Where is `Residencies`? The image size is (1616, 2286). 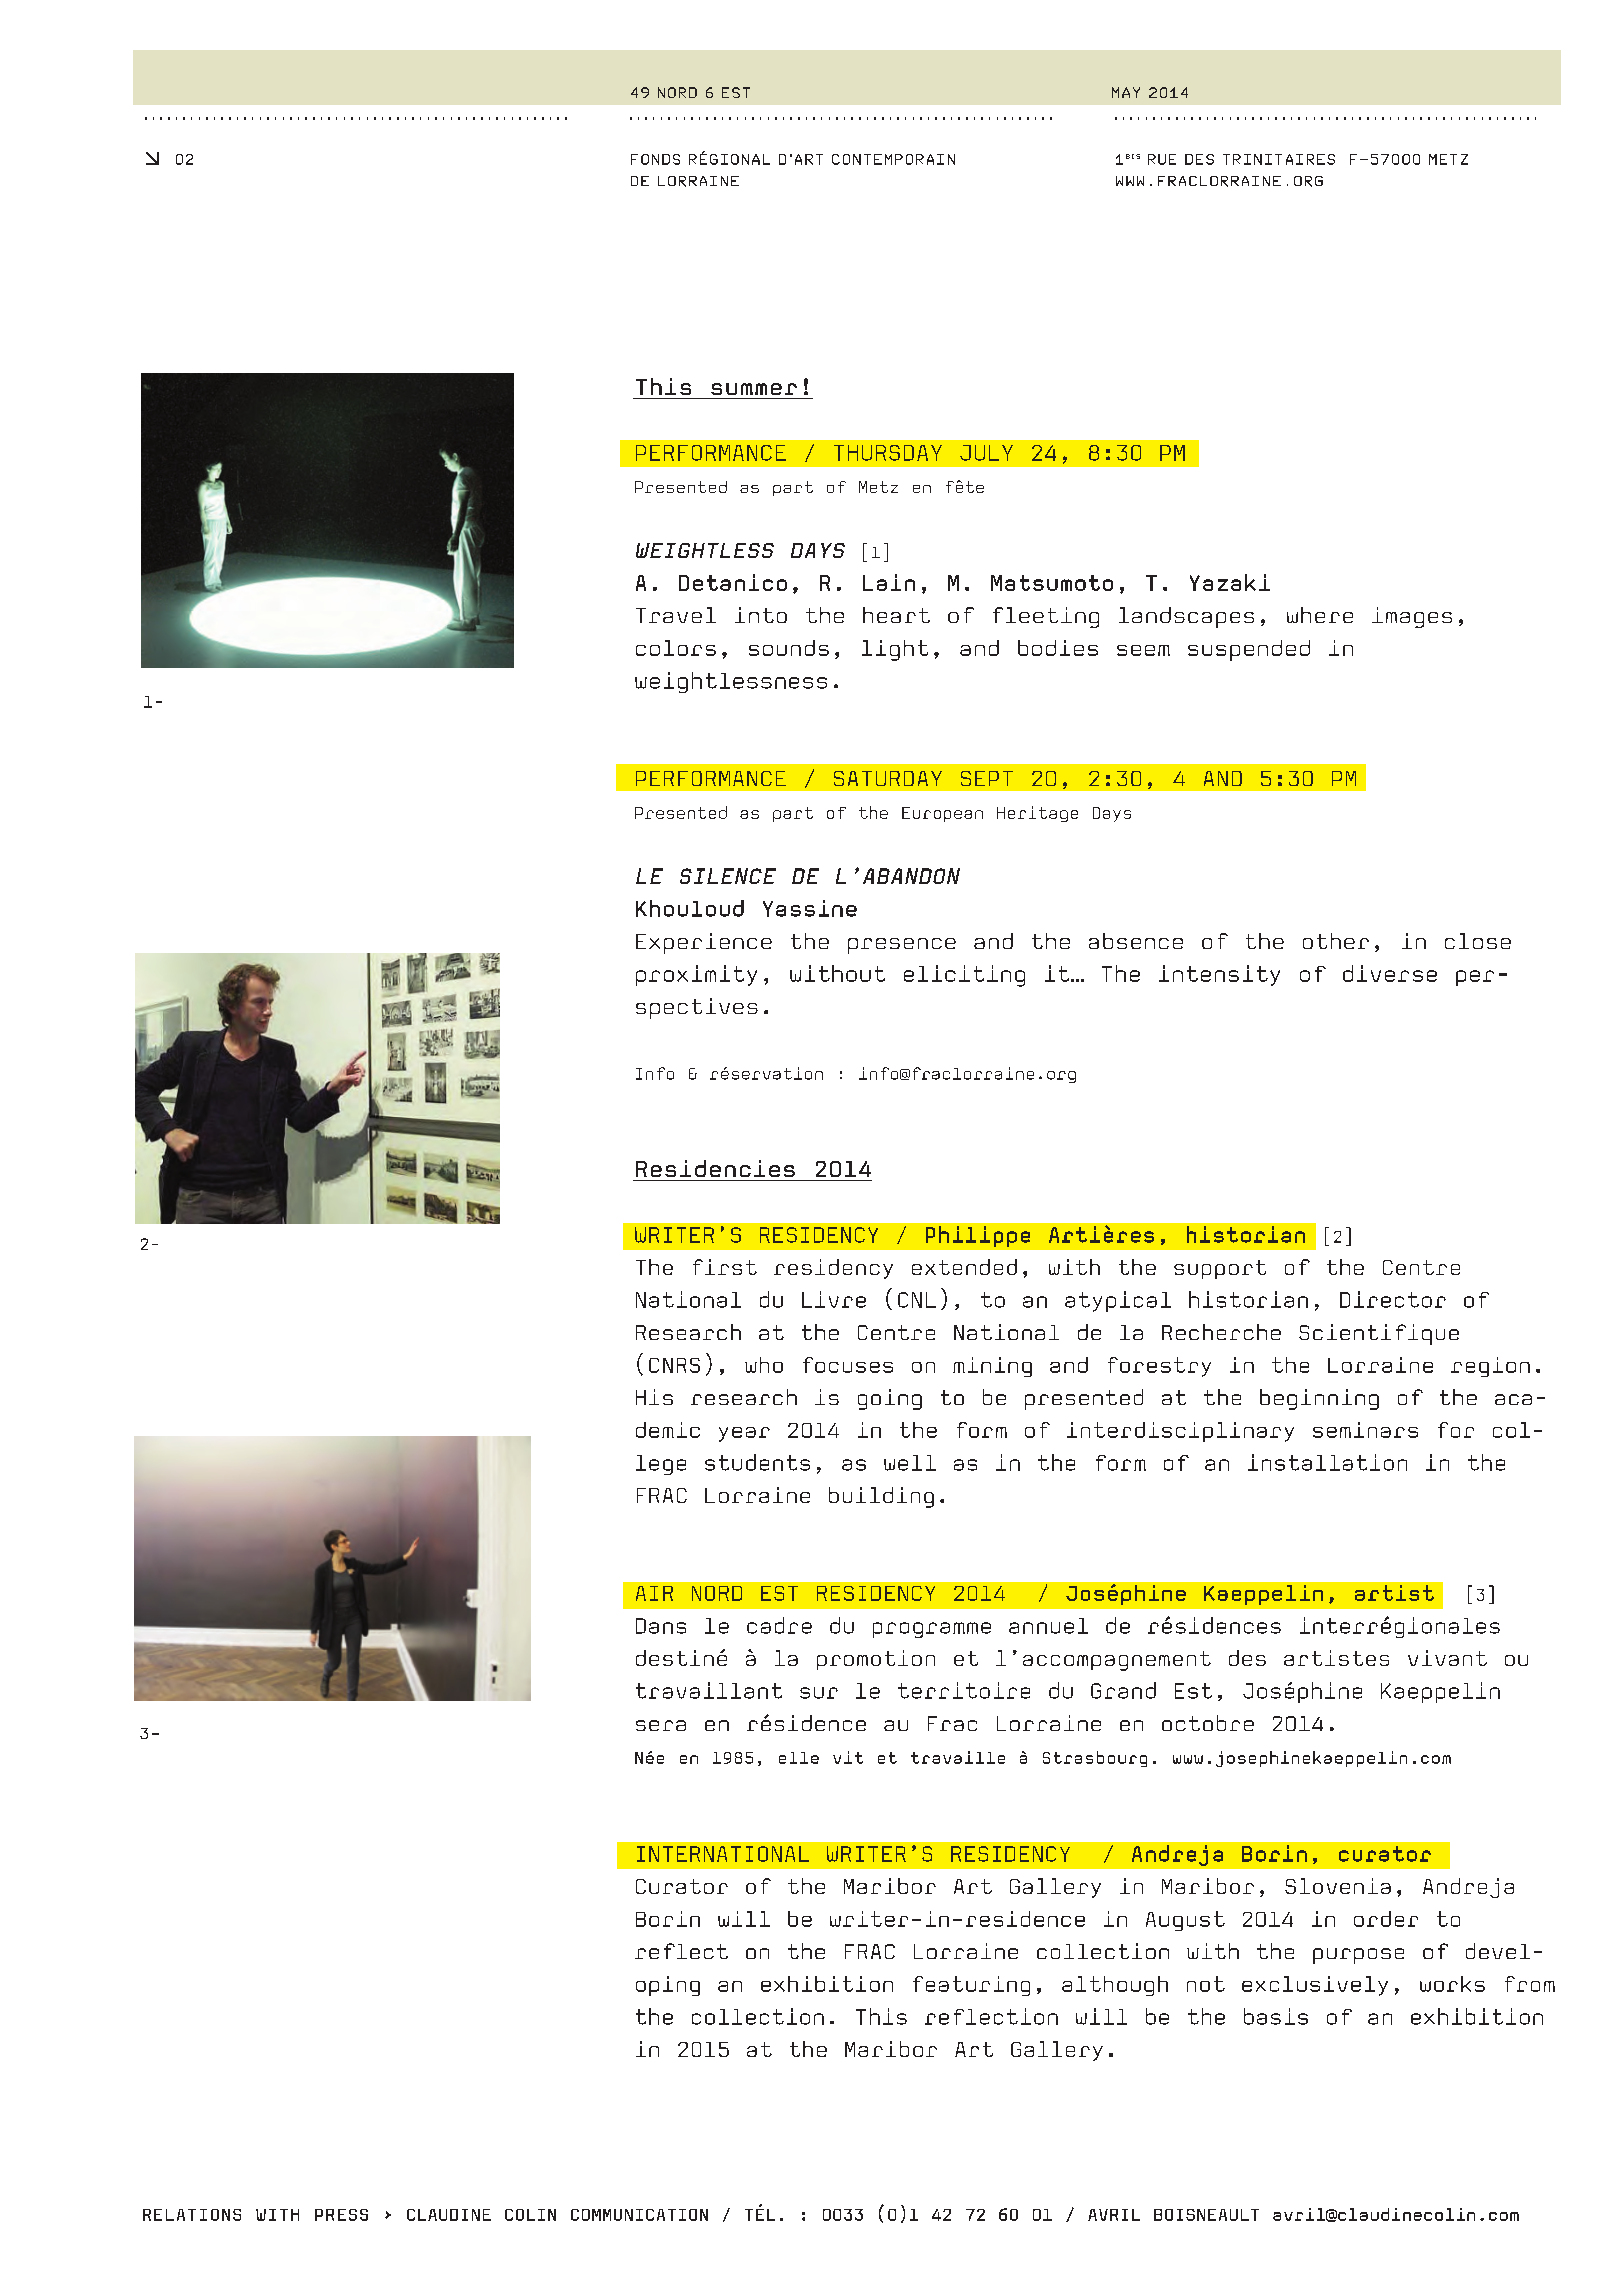
Residencies is located at coordinates (715, 1168).
